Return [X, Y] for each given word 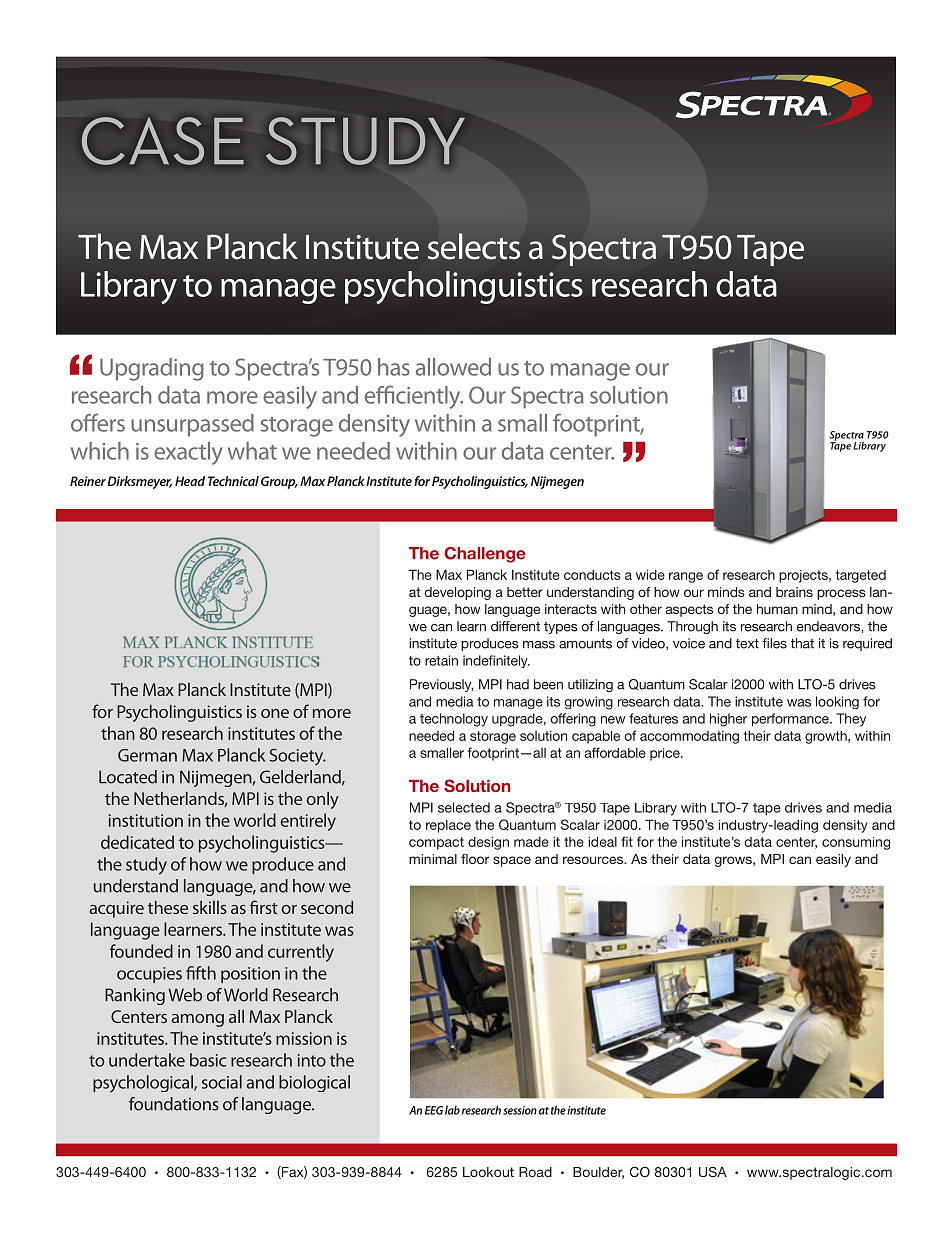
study [146, 866]
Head [190, 481]
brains [794, 592]
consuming [856, 843]
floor [475, 859]
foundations [174, 1104]
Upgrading [152, 369]
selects [474, 246]
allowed [453, 367]
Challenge [485, 555]
